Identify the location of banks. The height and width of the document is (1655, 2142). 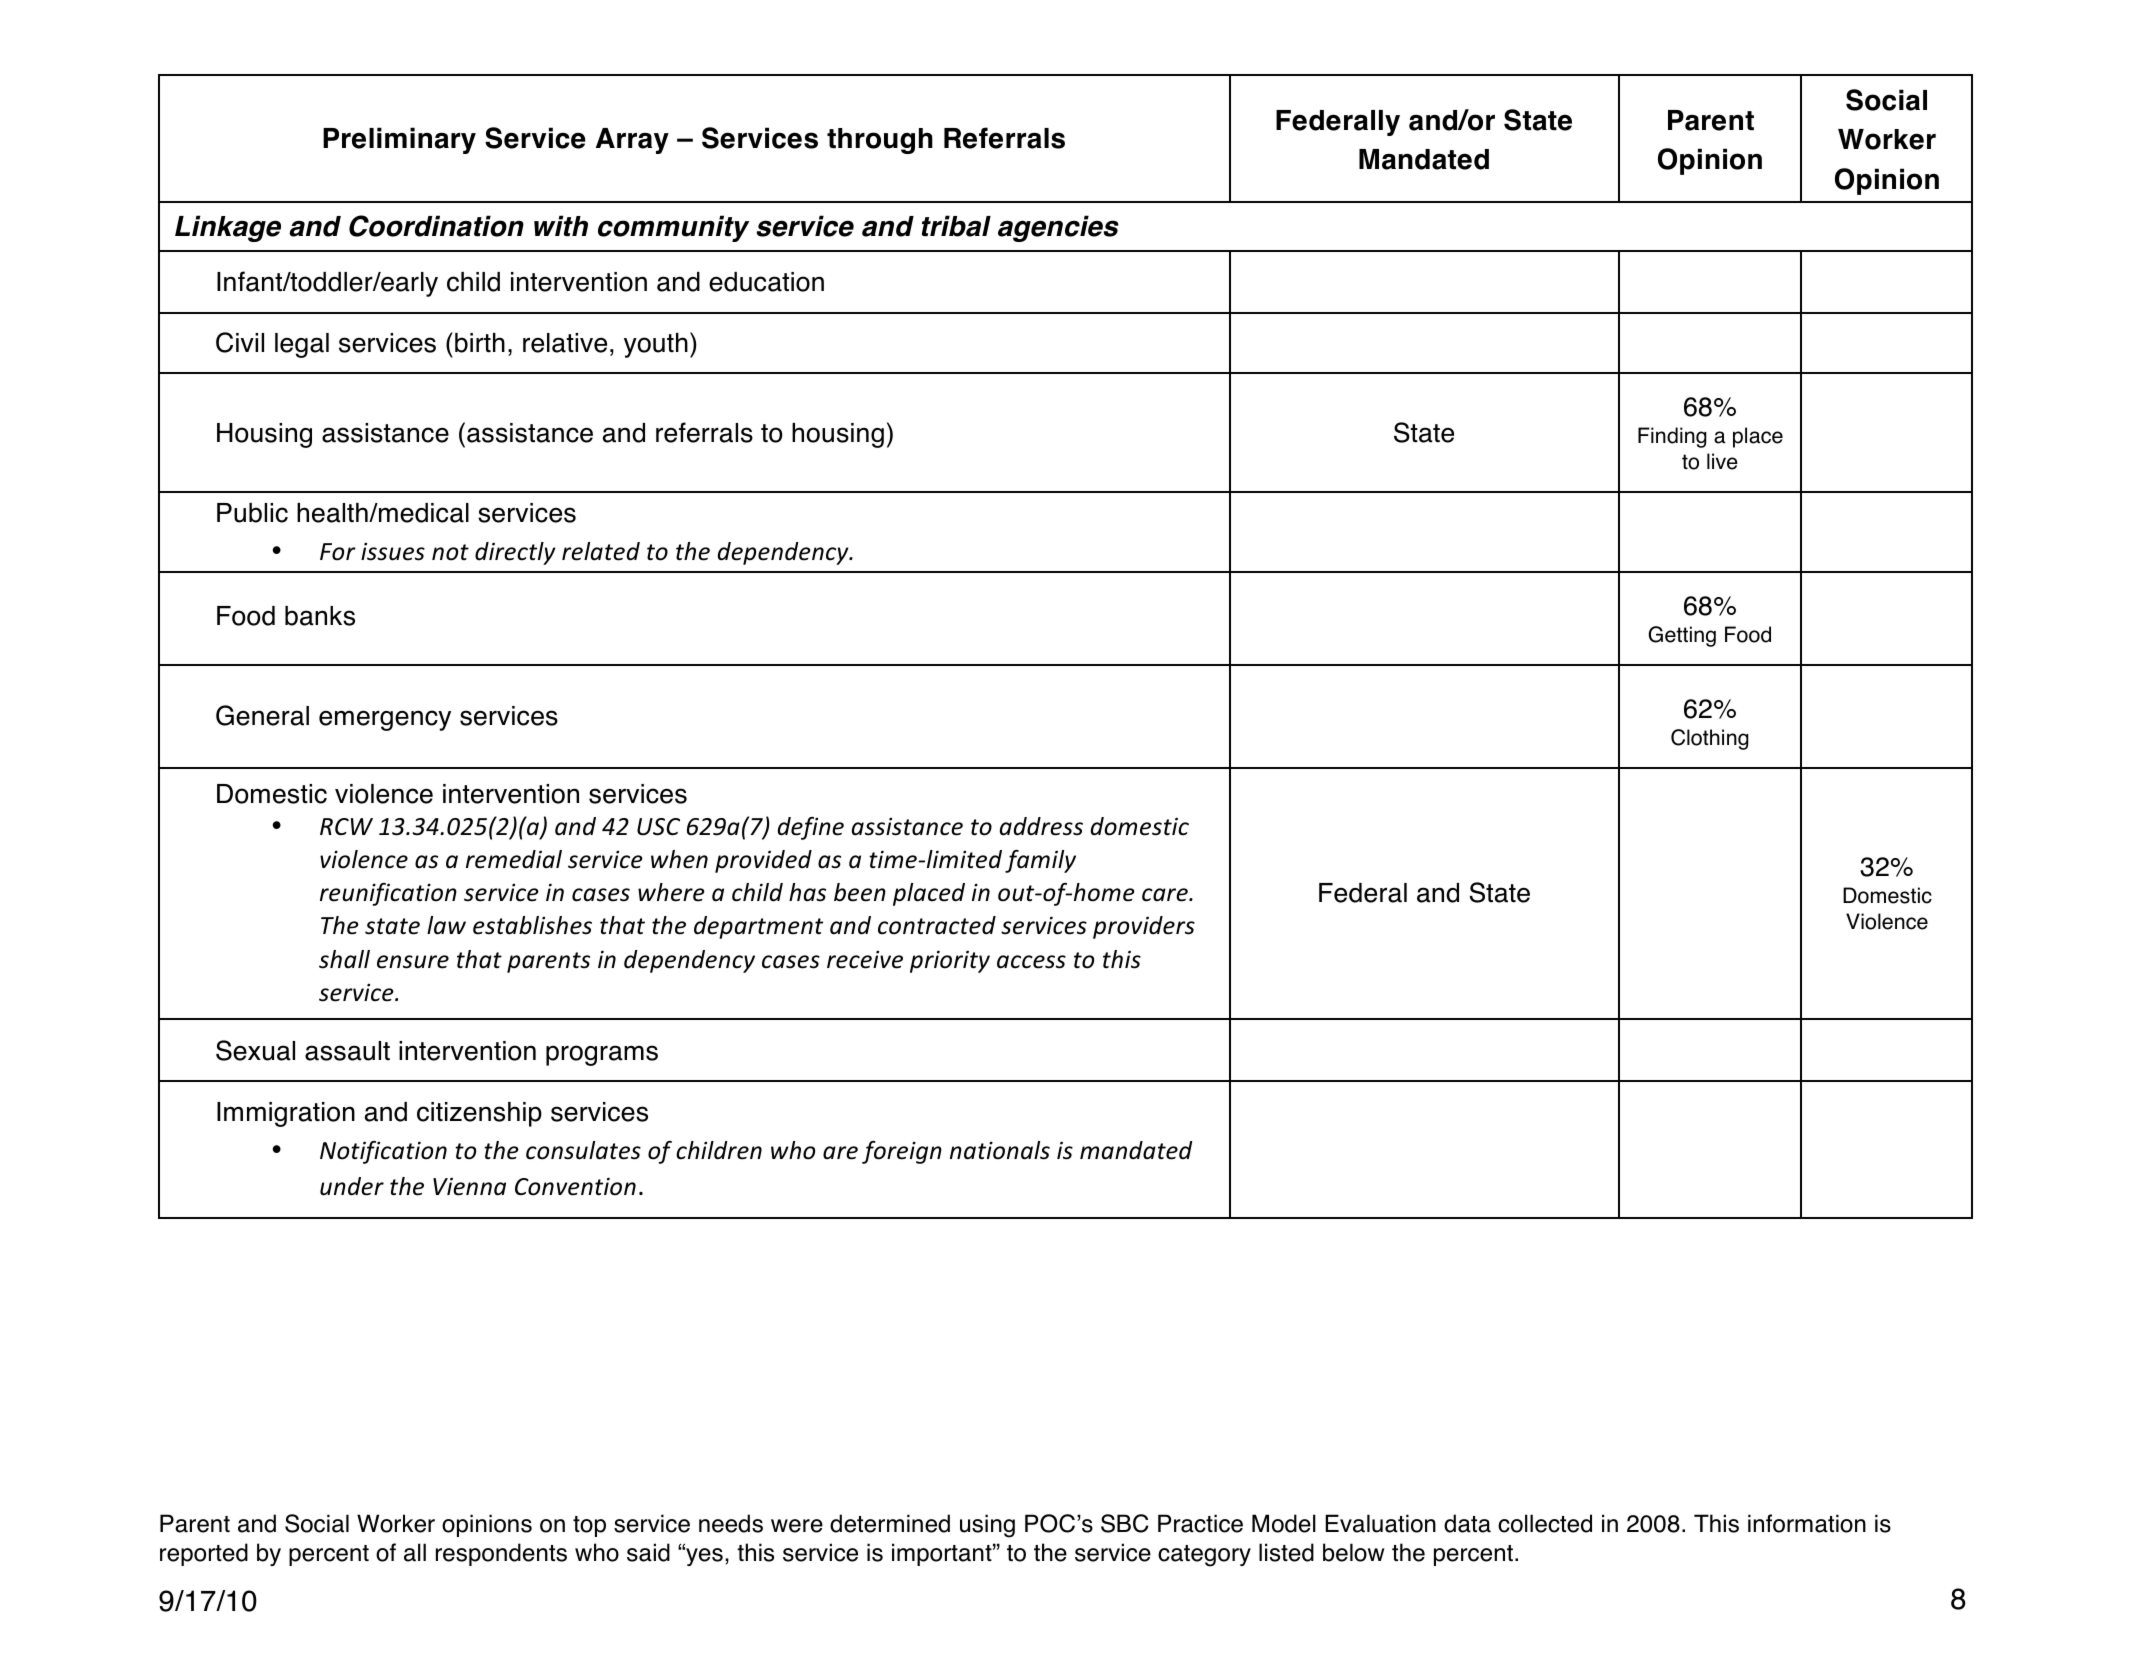
(320, 616).
